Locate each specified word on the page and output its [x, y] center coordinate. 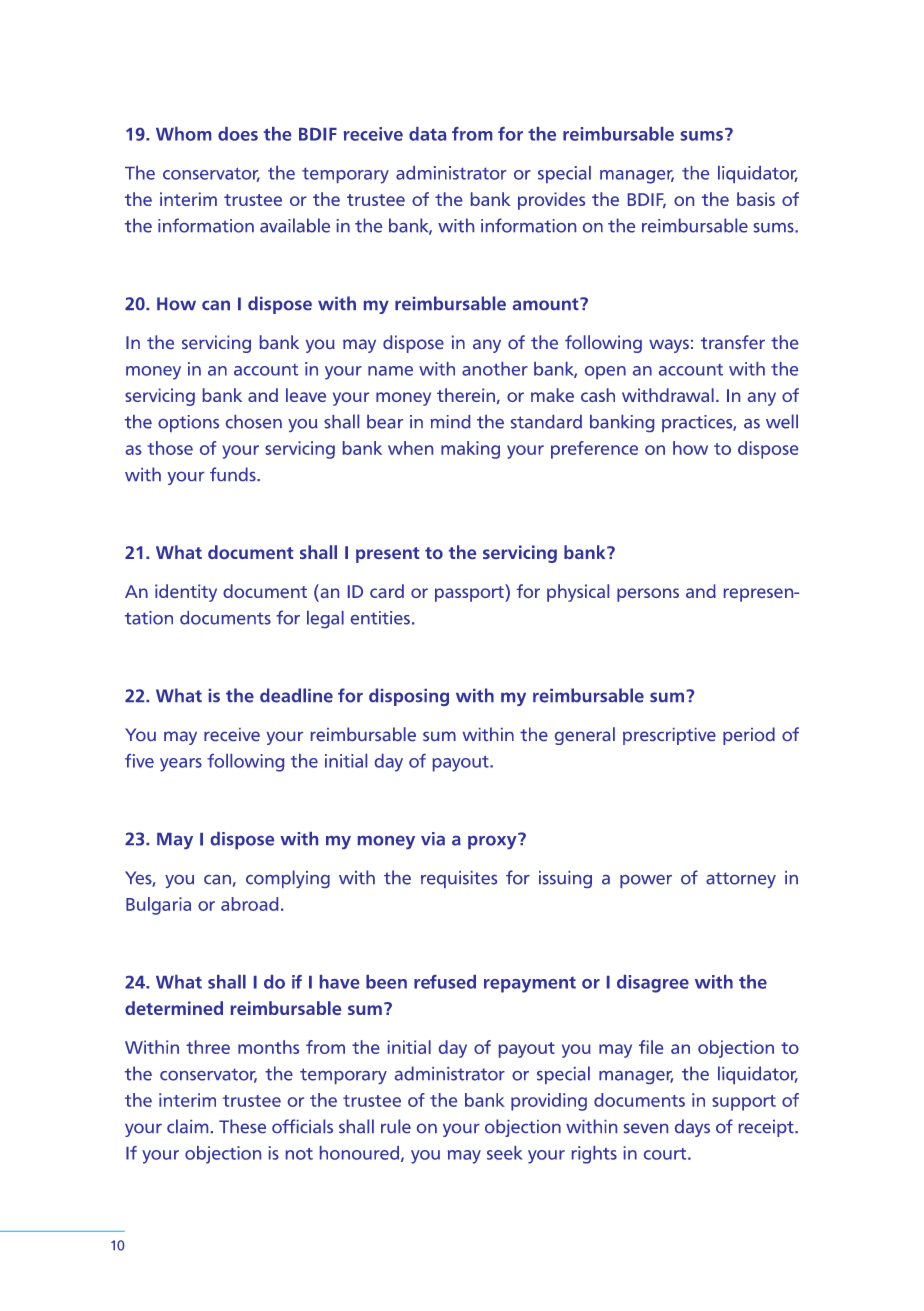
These [242, 1126]
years [181, 765]
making [470, 450]
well [782, 421]
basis [756, 199]
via [433, 839]
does [238, 134]
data [427, 134]
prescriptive [669, 736]
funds [234, 474]
